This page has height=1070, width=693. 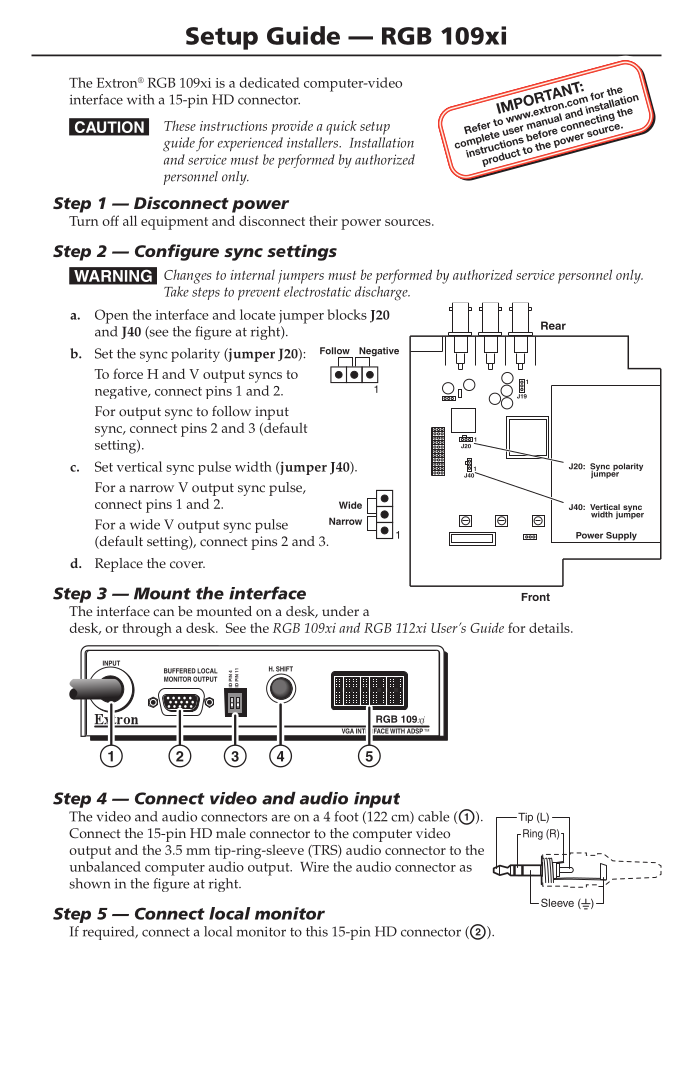 I want to click on quick, so click(x=341, y=128).
